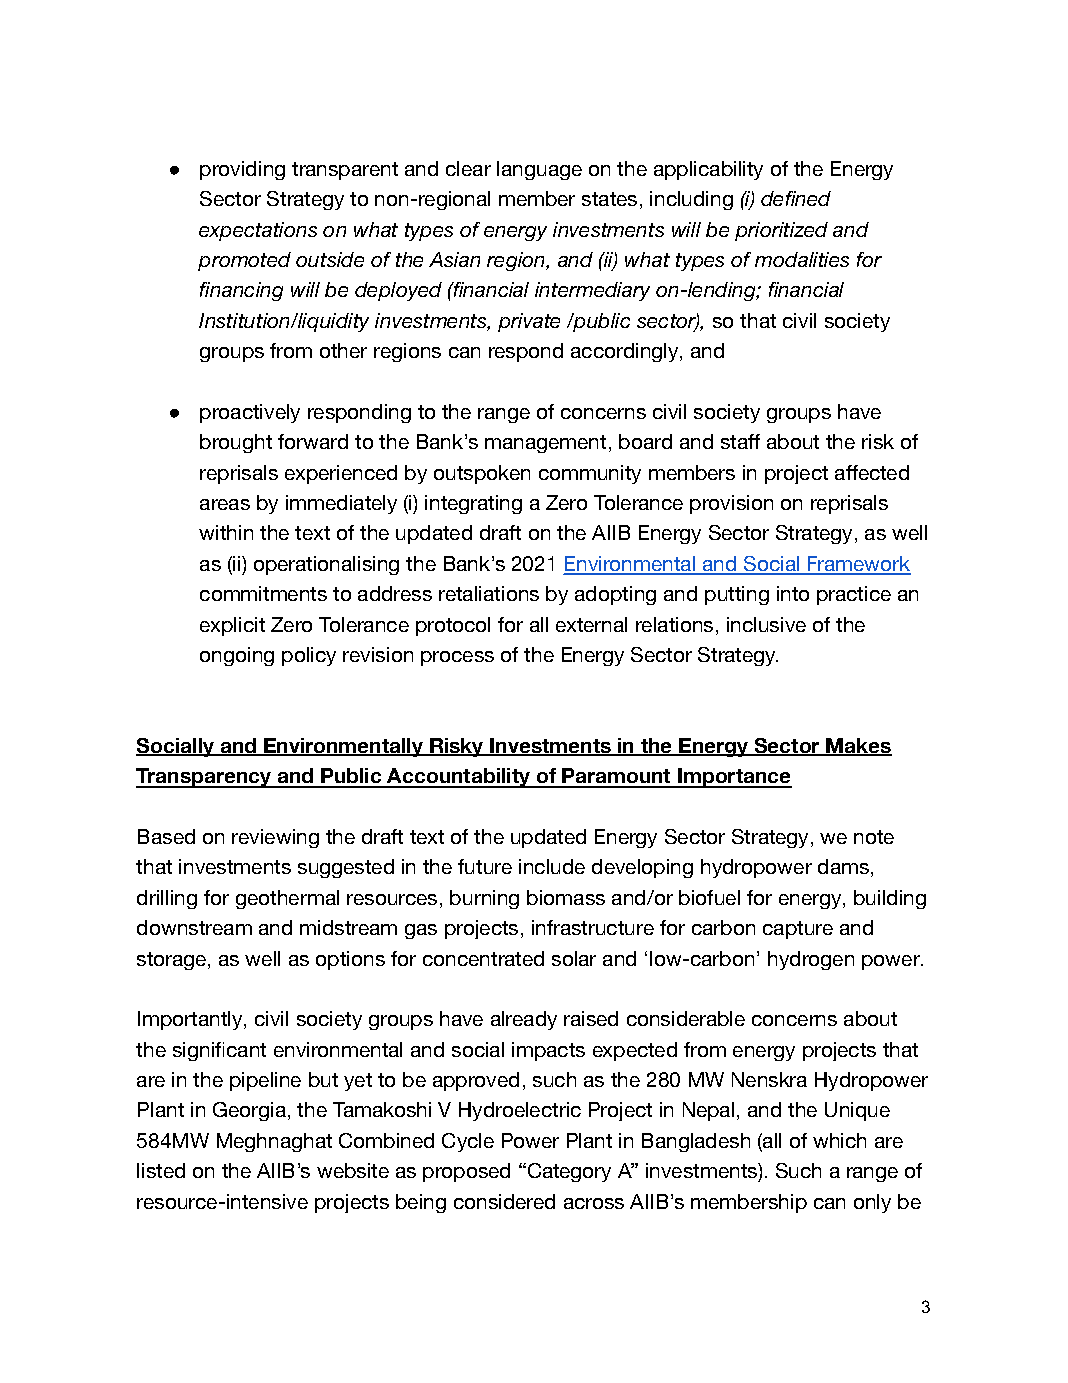 Image resolution: width=1068 pixels, height=1383 pixels. What do you see at coordinates (539, 170) in the image?
I see `language` at bounding box center [539, 170].
